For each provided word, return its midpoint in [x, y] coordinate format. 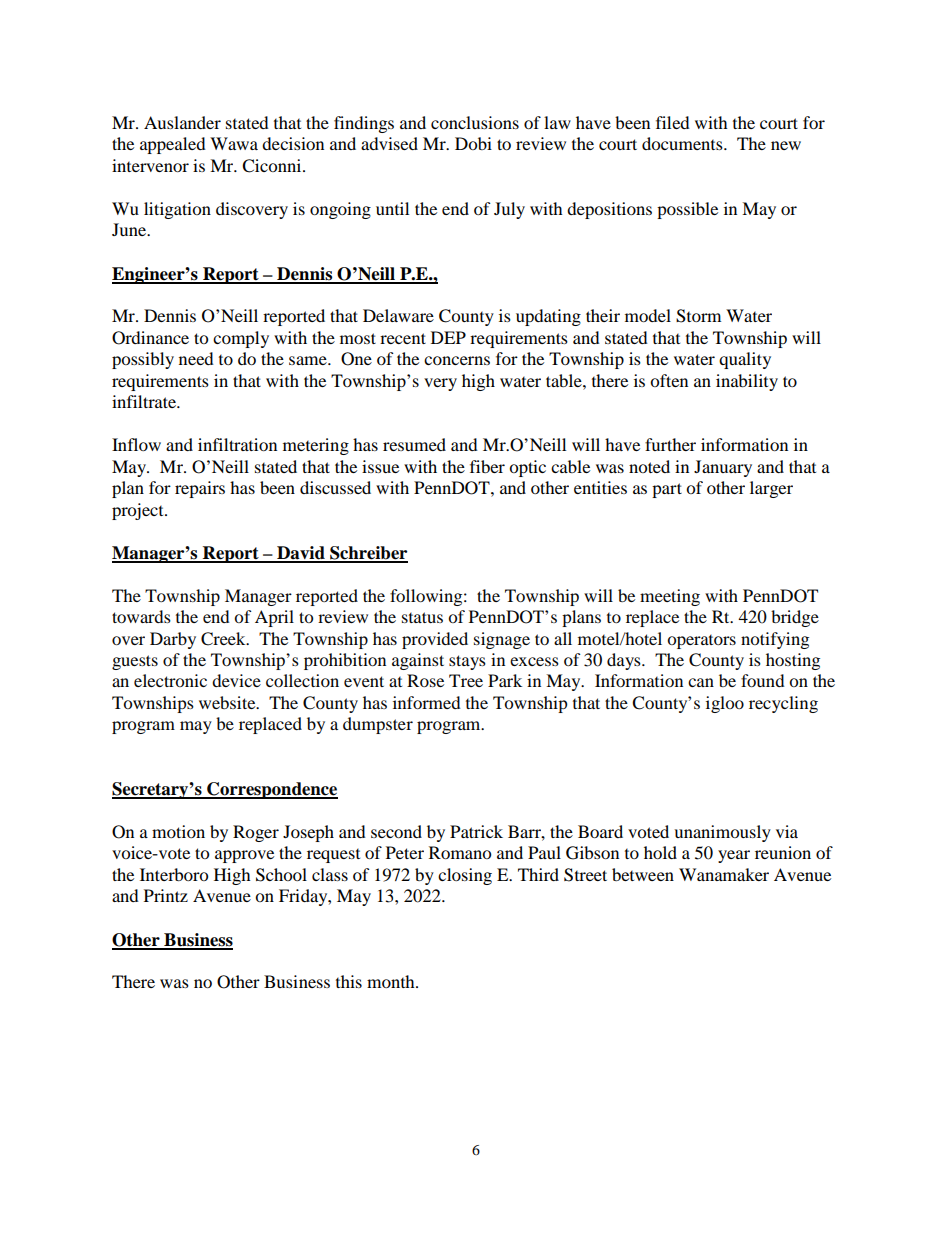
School [281, 875]
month [392, 981]
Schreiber [368, 554]
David [301, 554]
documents [683, 143]
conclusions [475, 122]
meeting [670, 597]
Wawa [234, 143]
